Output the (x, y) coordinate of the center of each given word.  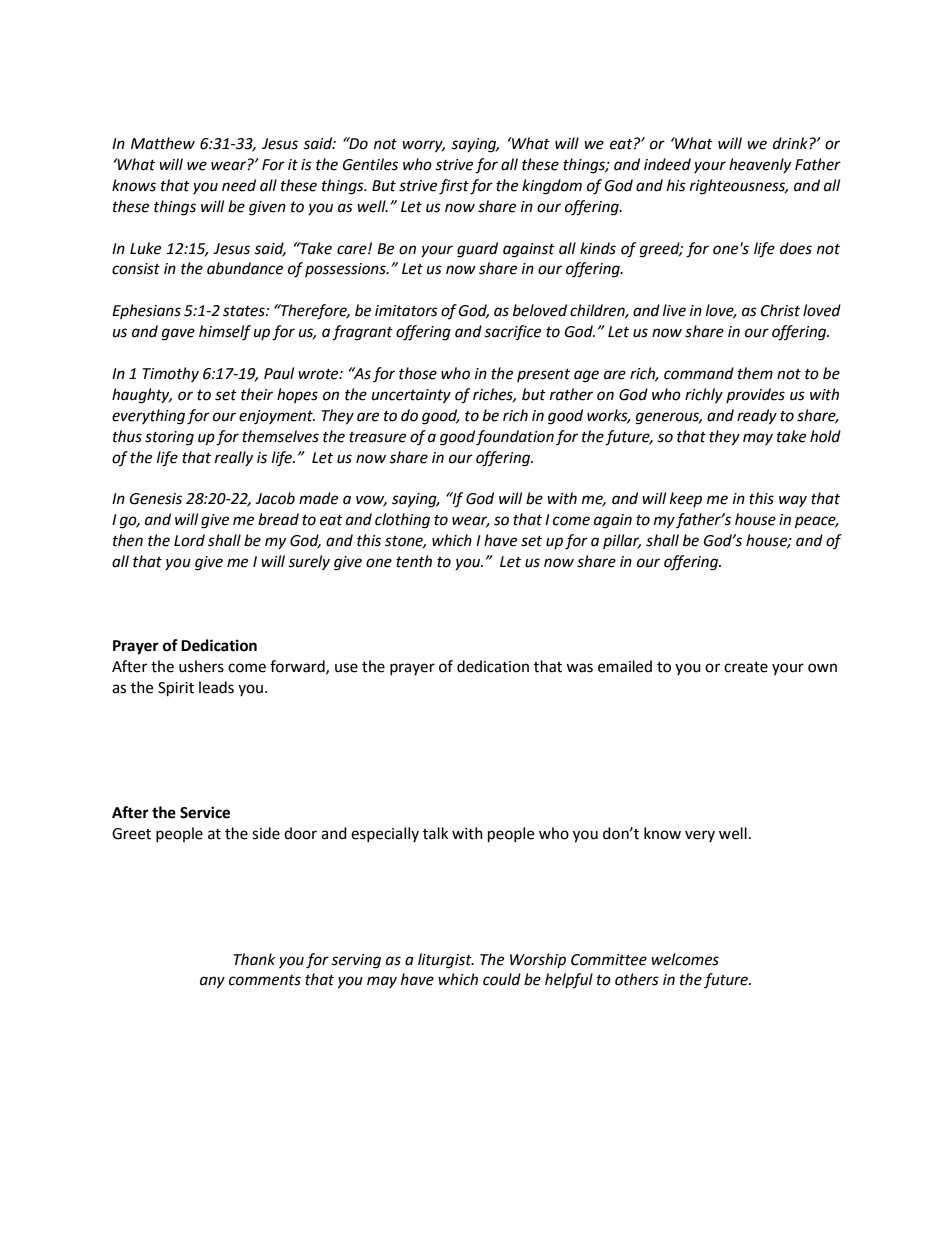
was (579, 668)
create (746, 667)
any (212, 982)
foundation (515, 438)
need (239, 185)
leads (216, 687)
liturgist (446, 961)
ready (757, 417)
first (454, 187)
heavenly (760, 165)
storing (169, 438)
